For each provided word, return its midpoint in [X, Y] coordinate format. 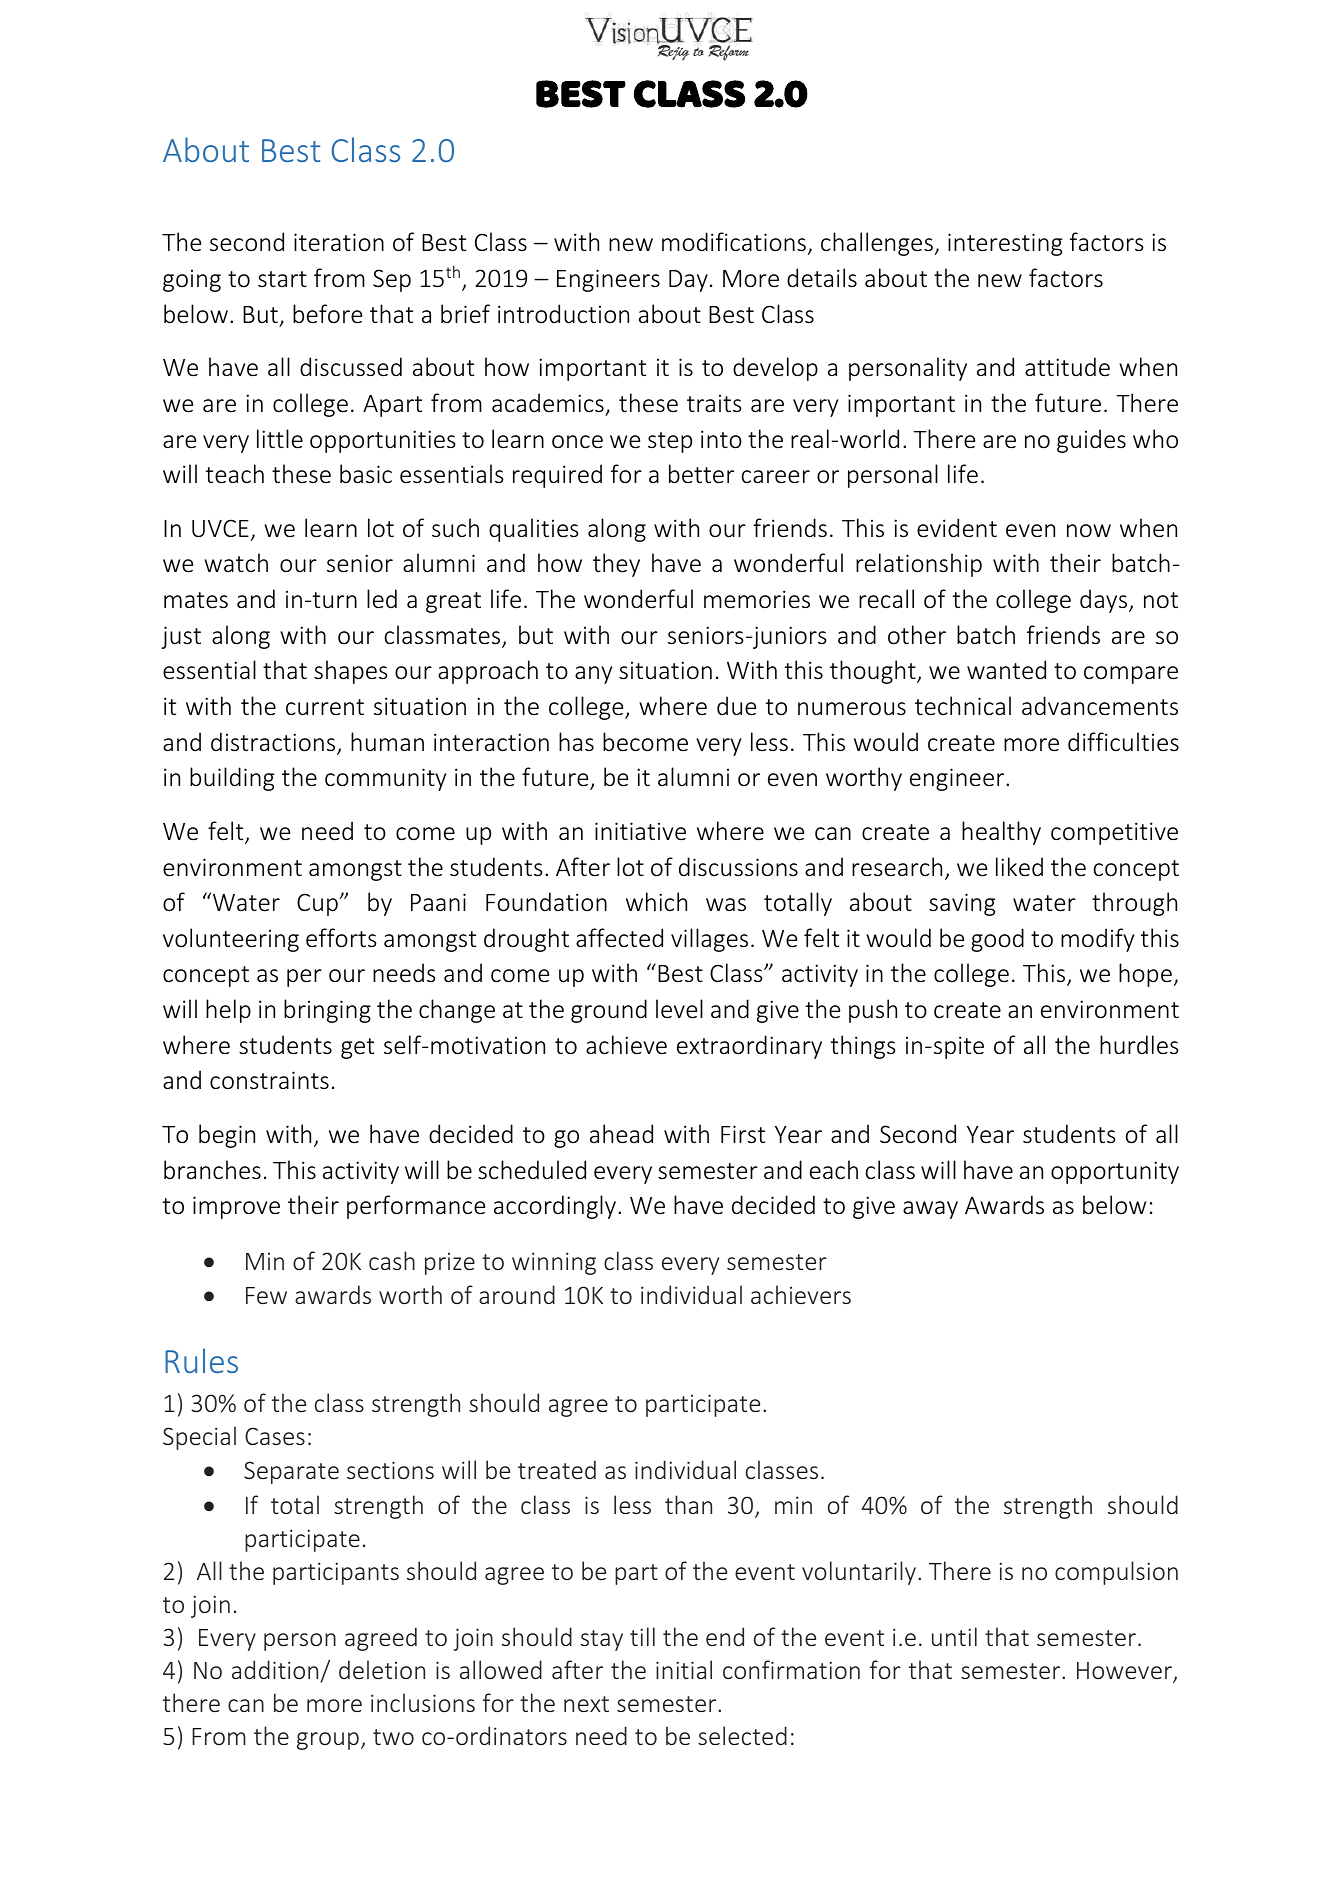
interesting [1005, 244]
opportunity [1115, 1172]
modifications [734, 242]
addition [276, 1671]
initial [684, 1669]
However [1125, 1672]
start [282, 279]
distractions [274, 743]
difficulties [1123, 742]
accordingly [556, 1207]
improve [236, 1207]
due [736, 706]
